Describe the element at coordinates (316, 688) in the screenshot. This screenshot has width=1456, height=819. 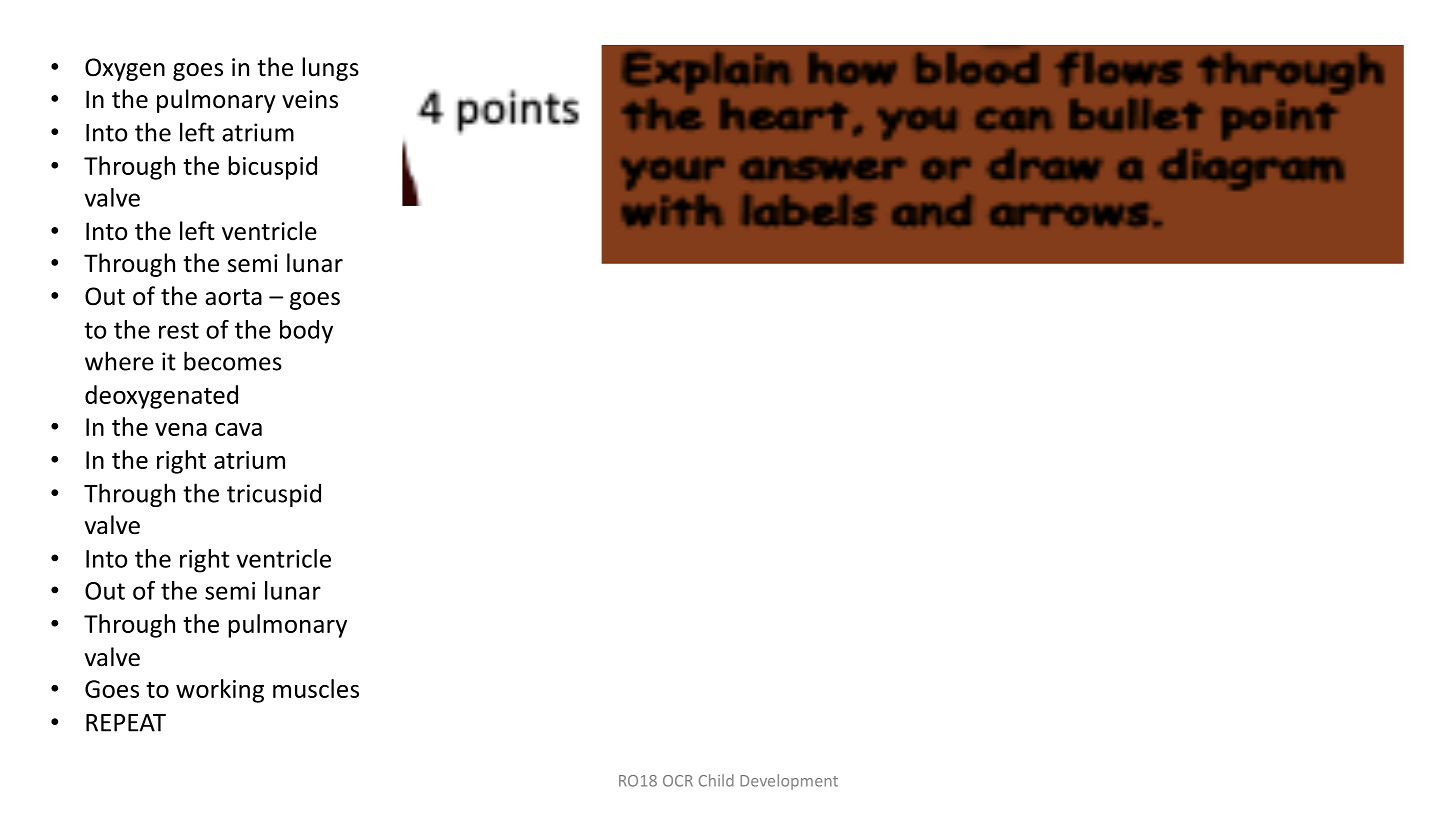
I see `muscles` at that location.
